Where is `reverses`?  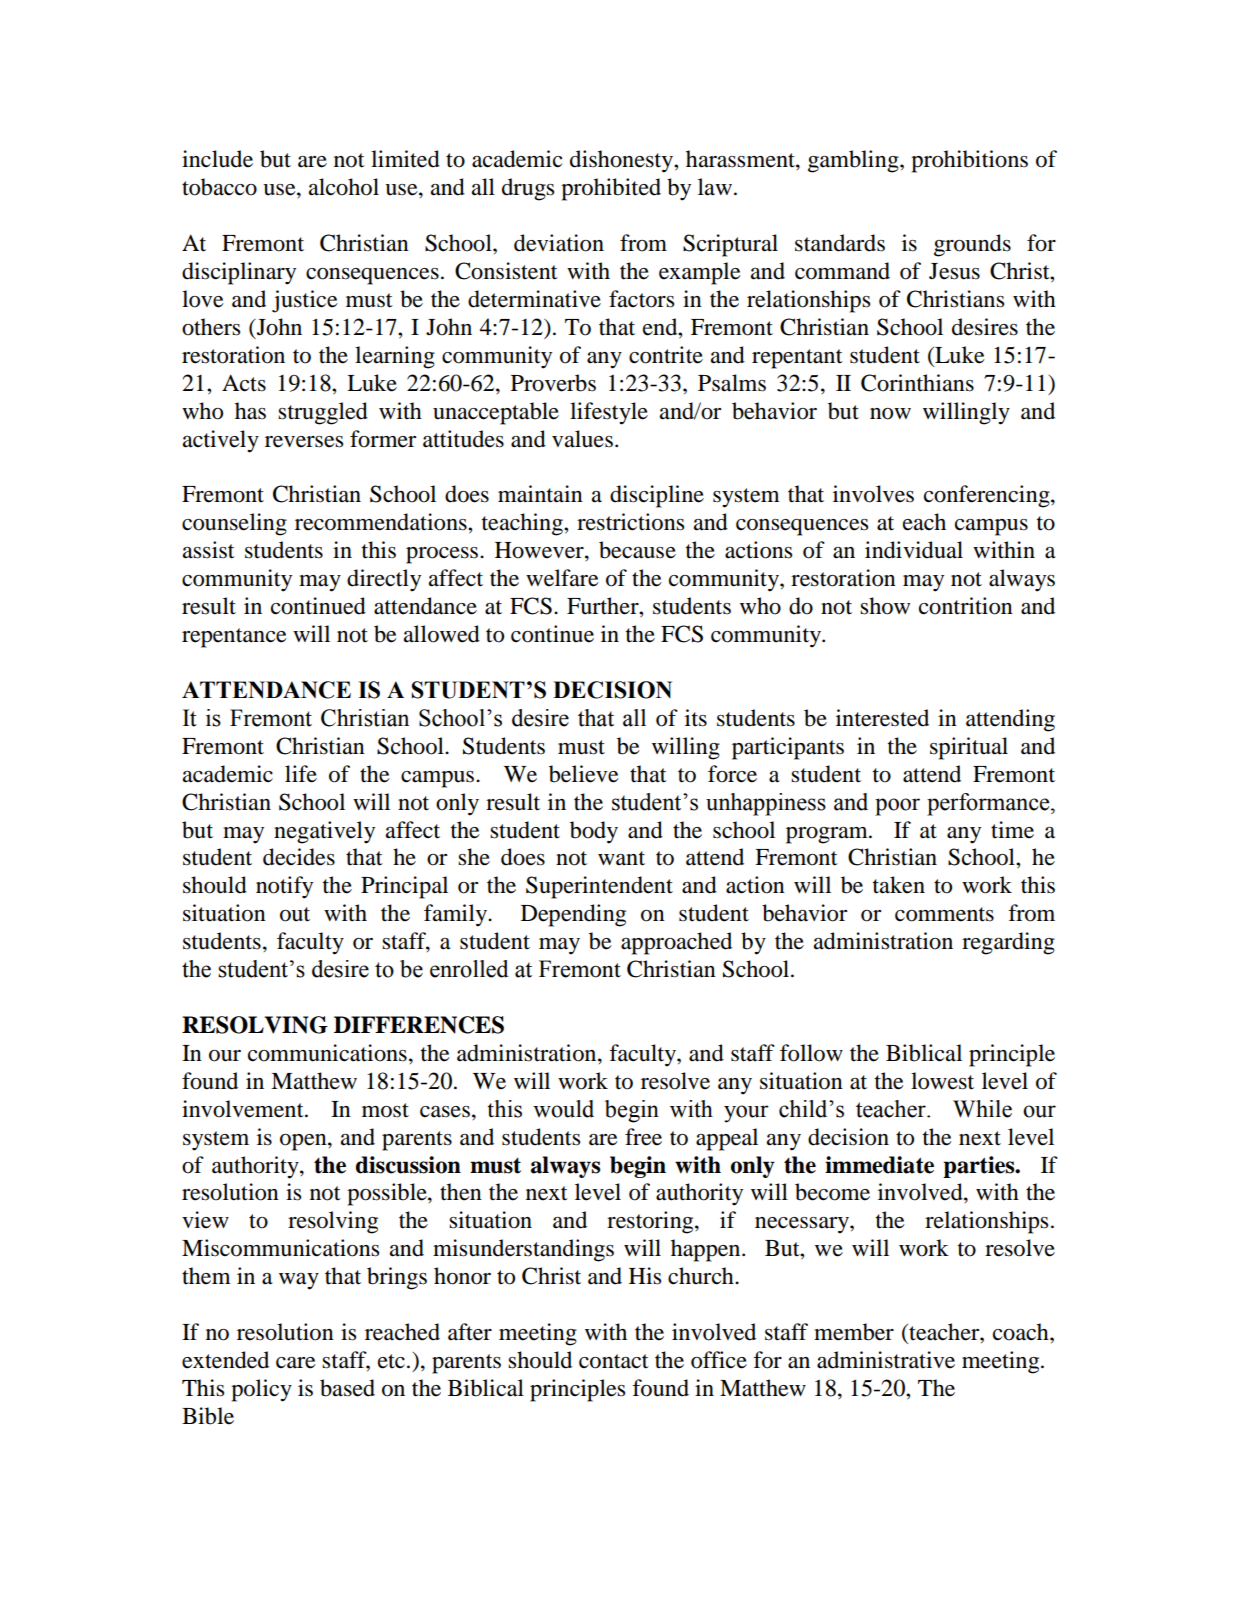
reverses is located at coordinates (304, 442).
